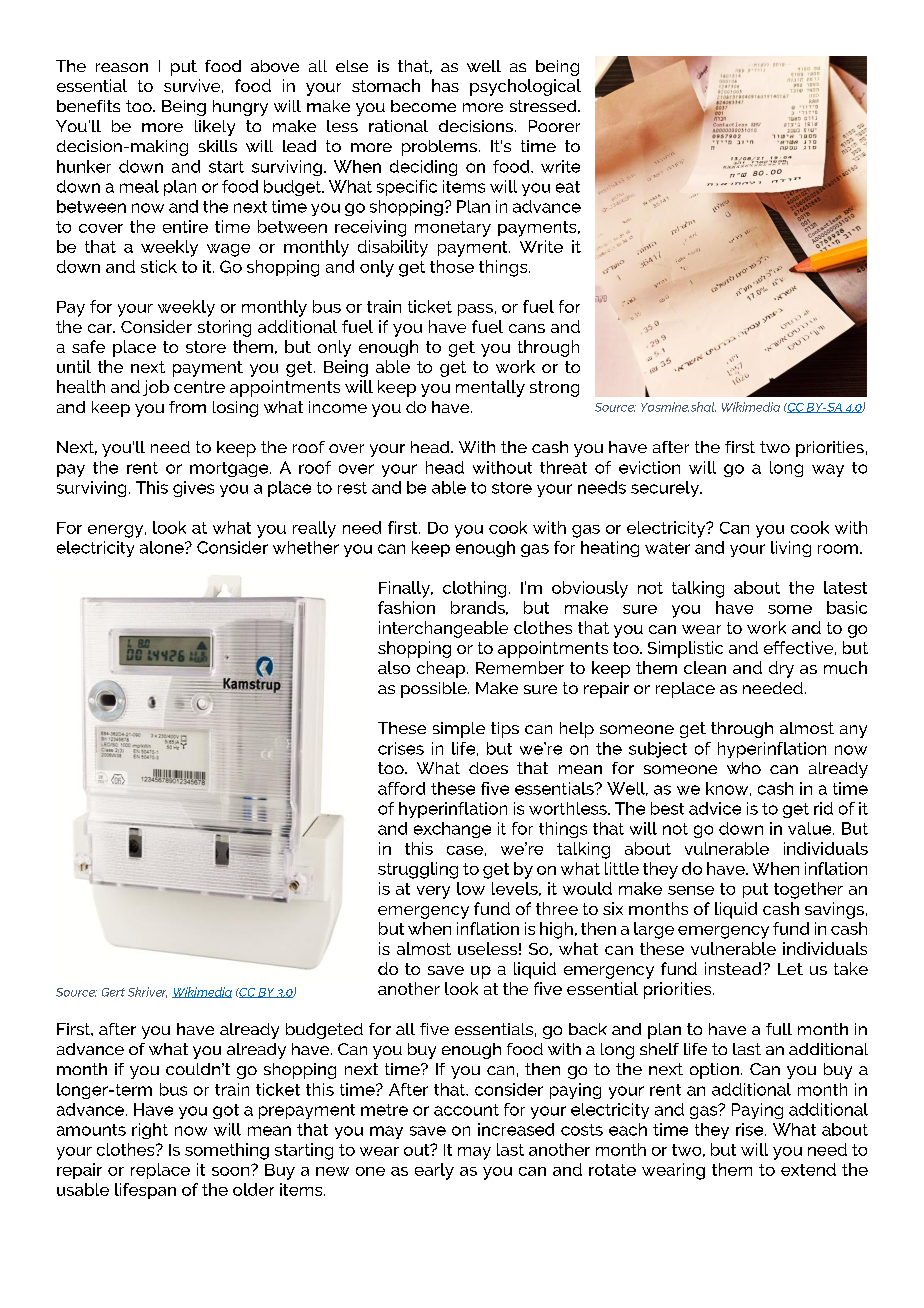 The image size is (924, 1308). What do you see at coordinates (828, 470) in the page?
I see `way` at bounding box center [828, 470].
